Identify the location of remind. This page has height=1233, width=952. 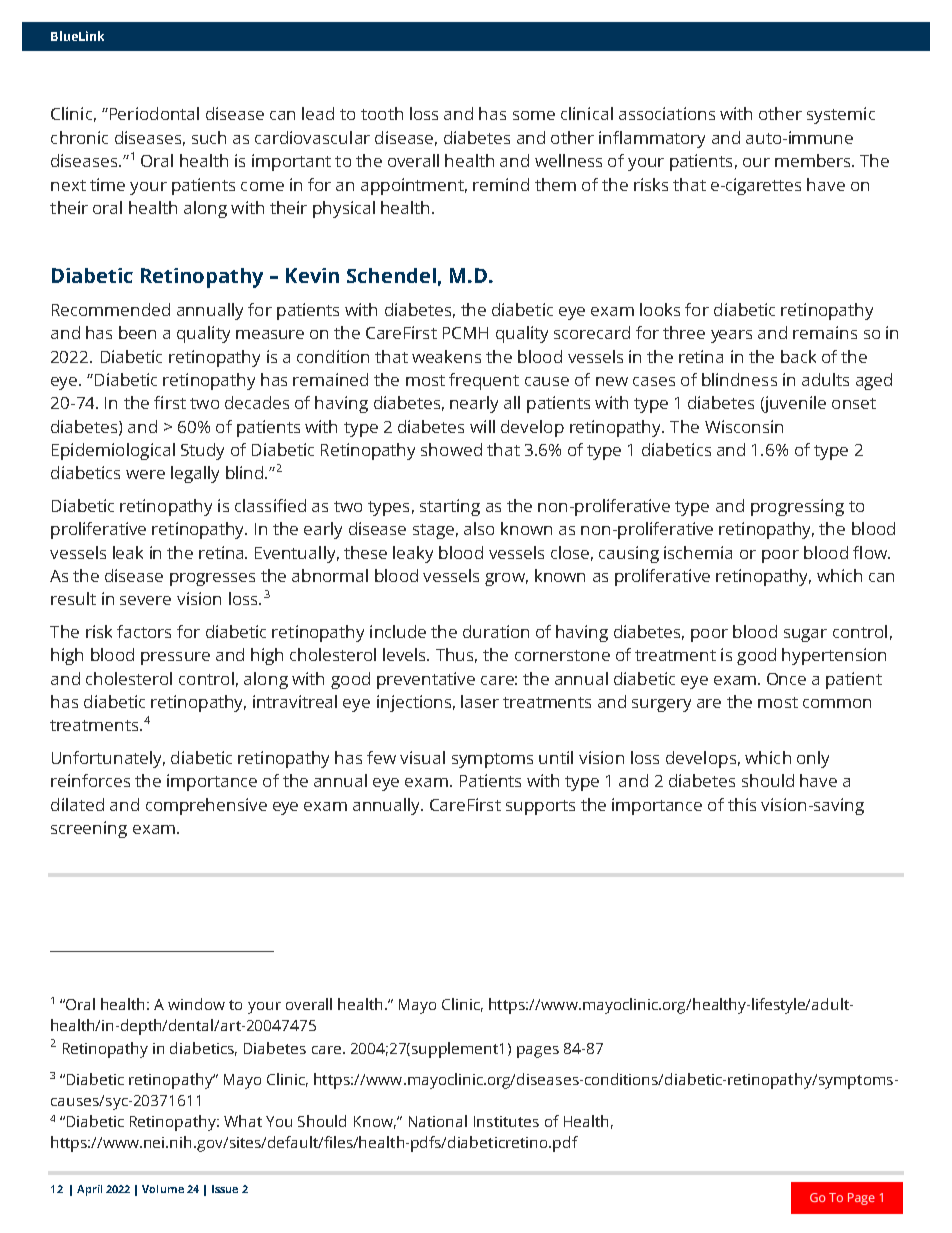
(501, 184).
